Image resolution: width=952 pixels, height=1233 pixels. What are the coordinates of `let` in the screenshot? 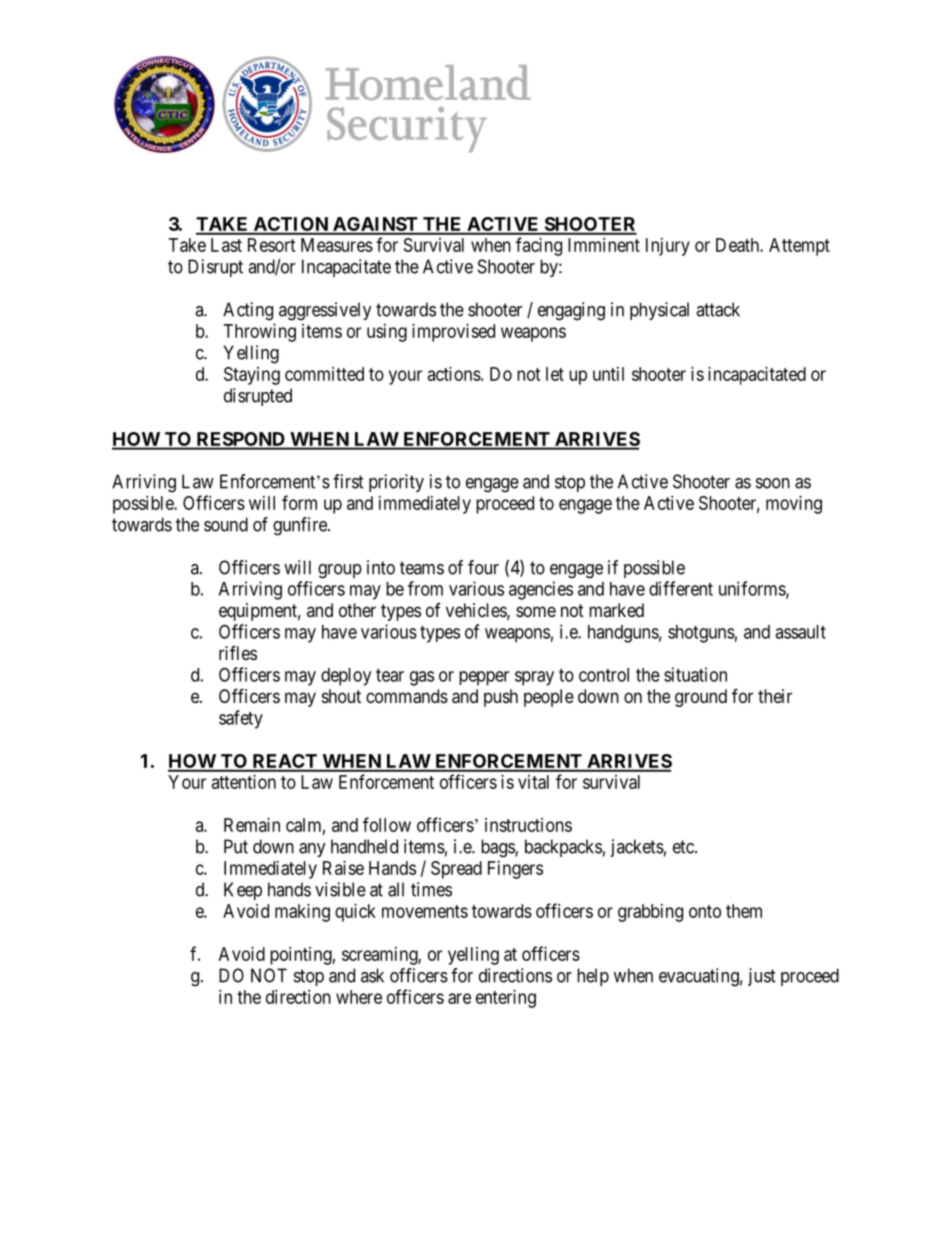 It's located at (555, 374).
